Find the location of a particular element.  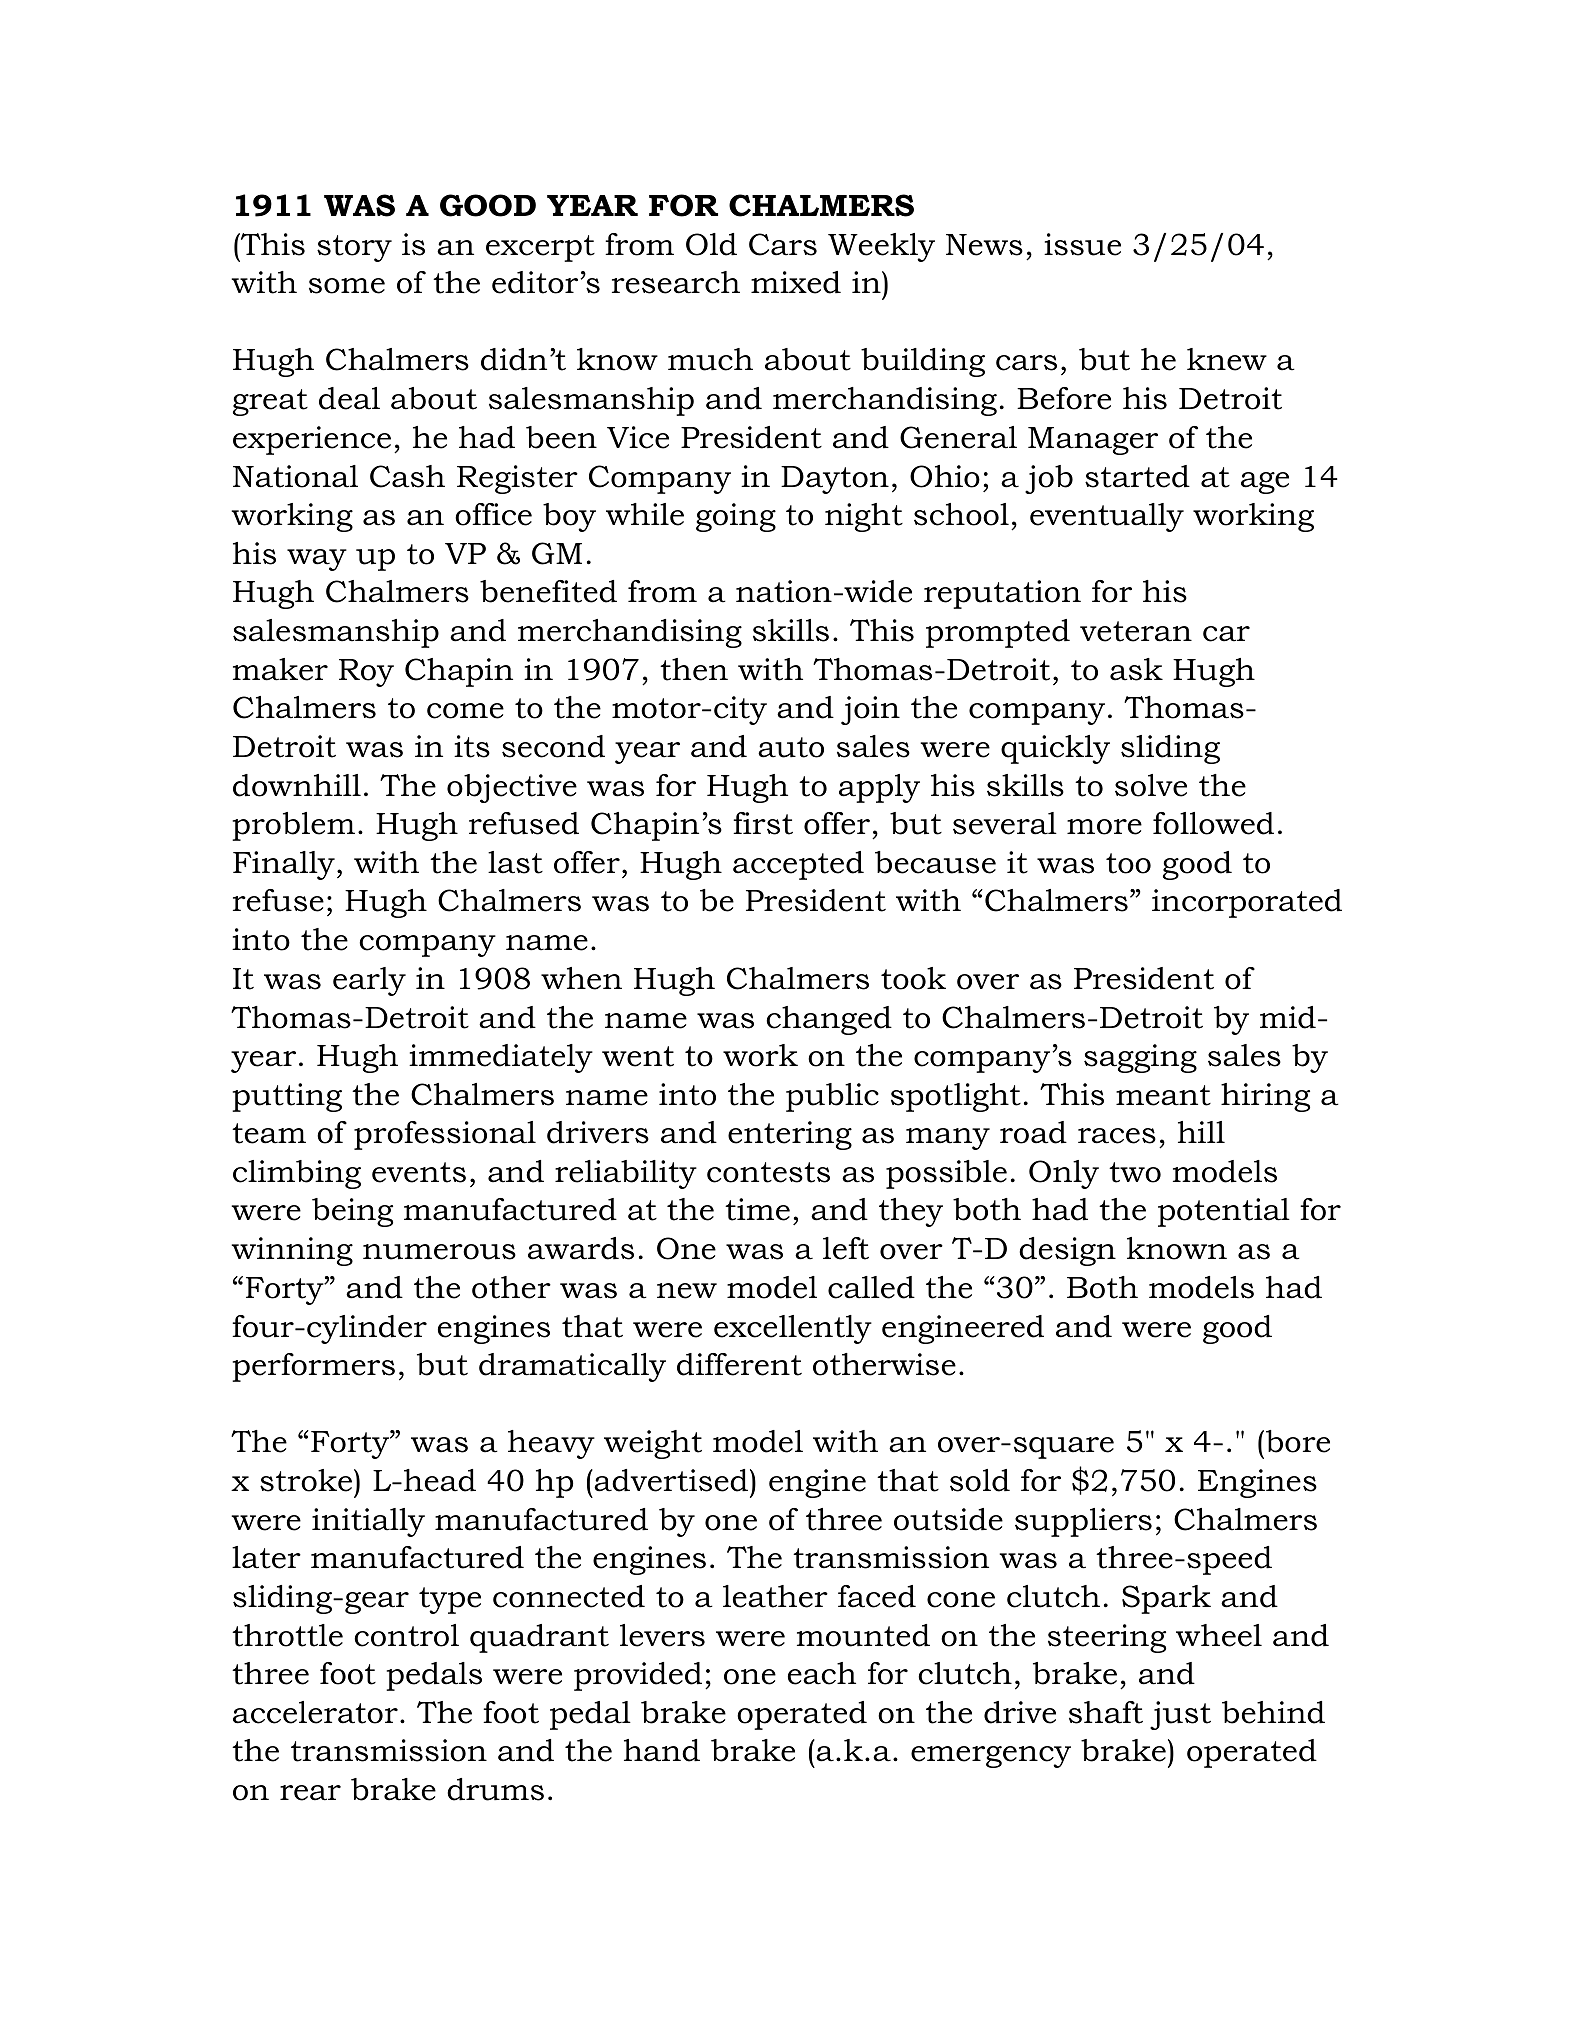

followed is located at coordinates (1213, 823).
